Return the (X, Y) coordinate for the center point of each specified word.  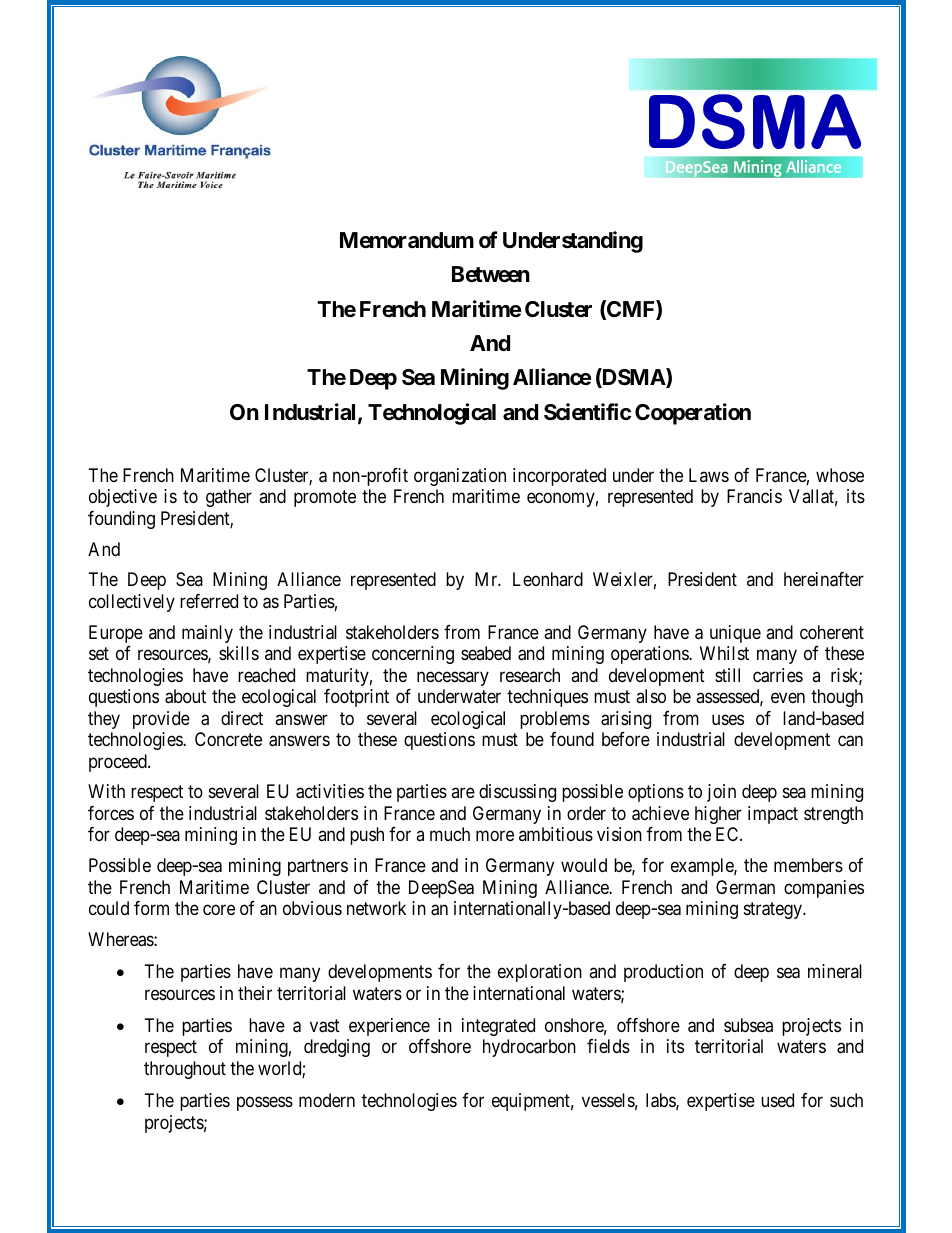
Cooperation (693, 414)
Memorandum (407, 240)
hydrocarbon (529, 1048)
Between (491, 274)
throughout (185, 1070)
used (777, 1100)
